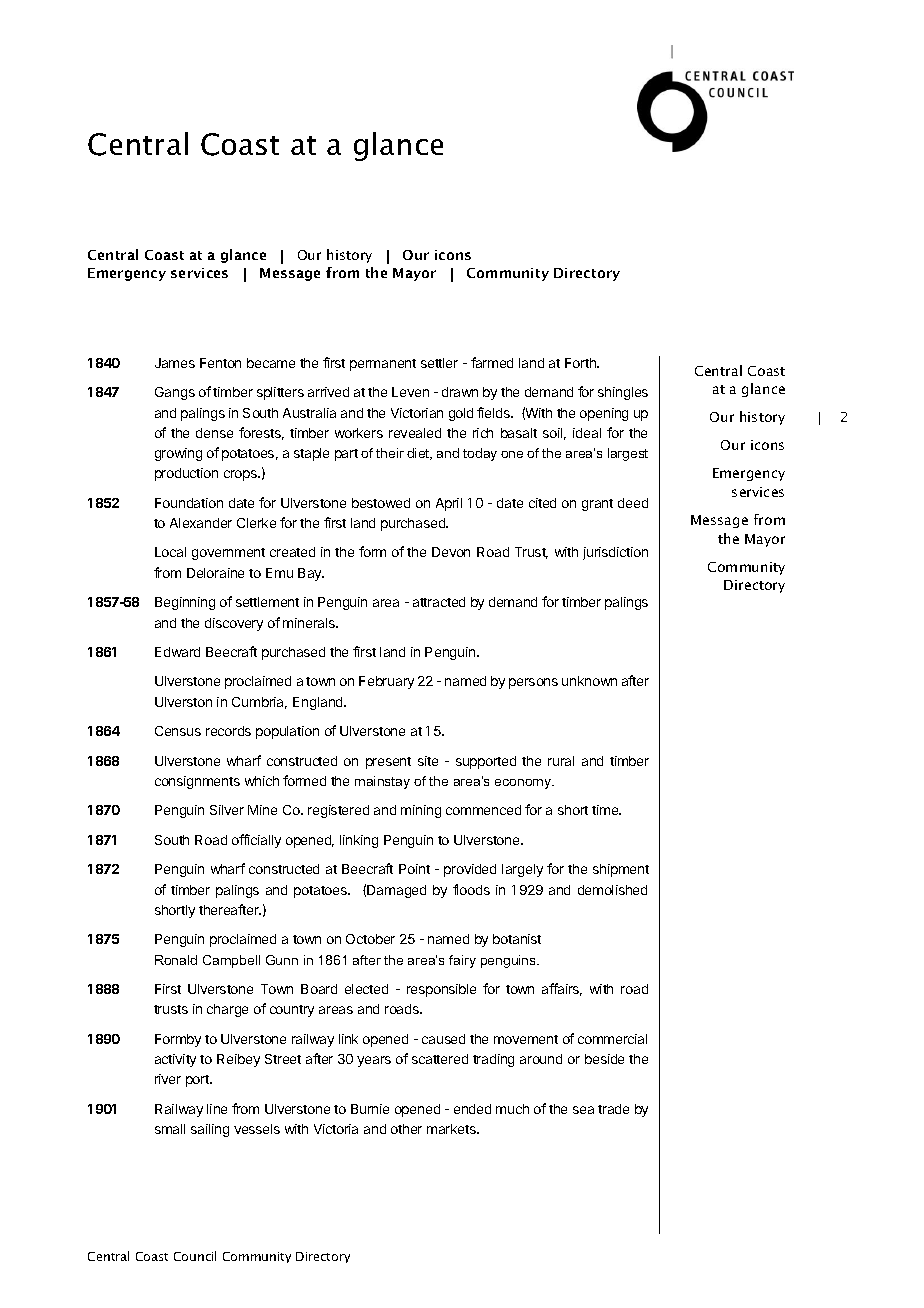  I want to click on discovery, so click(234, 624).
